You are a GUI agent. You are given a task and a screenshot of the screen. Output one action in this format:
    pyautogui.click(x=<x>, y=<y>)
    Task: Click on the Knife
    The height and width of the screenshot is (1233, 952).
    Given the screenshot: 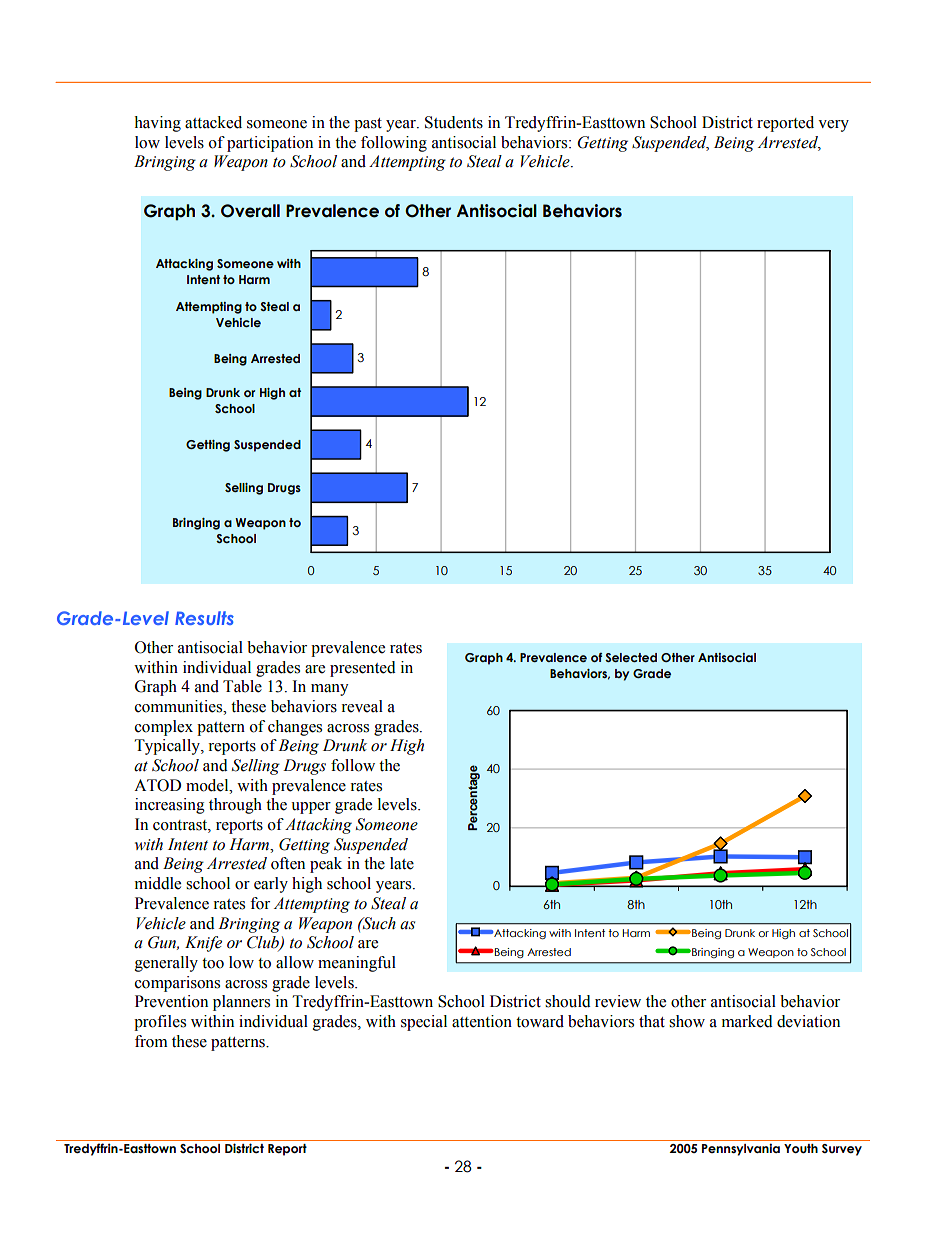 What is the action you would take?
    pyautogui.click(x=203, y=944)
